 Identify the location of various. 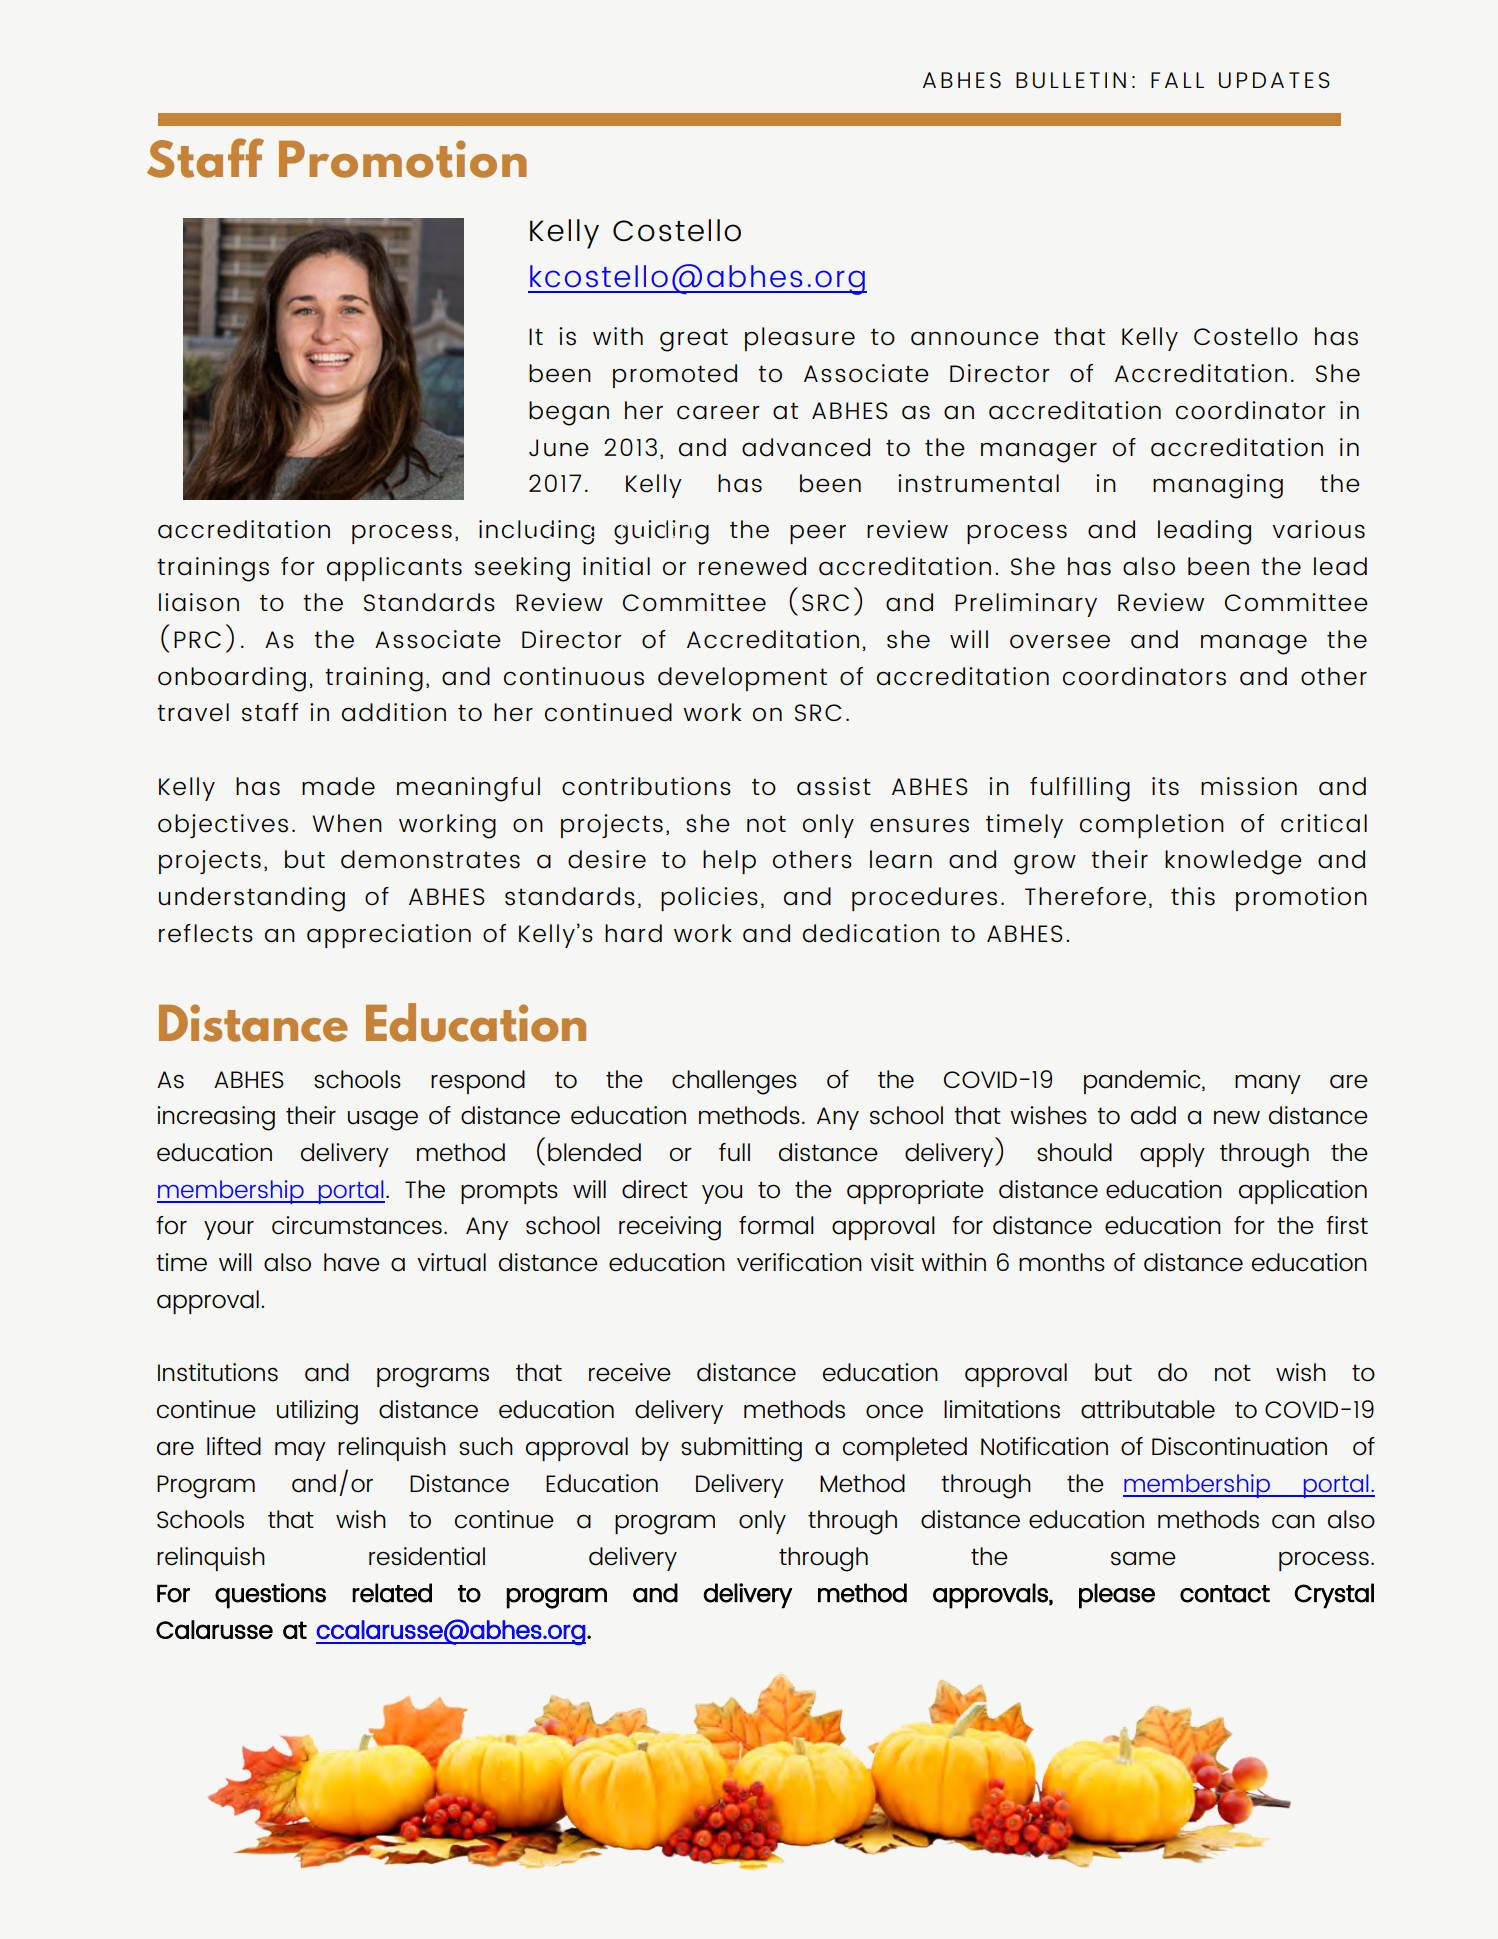
(1318, 529).
